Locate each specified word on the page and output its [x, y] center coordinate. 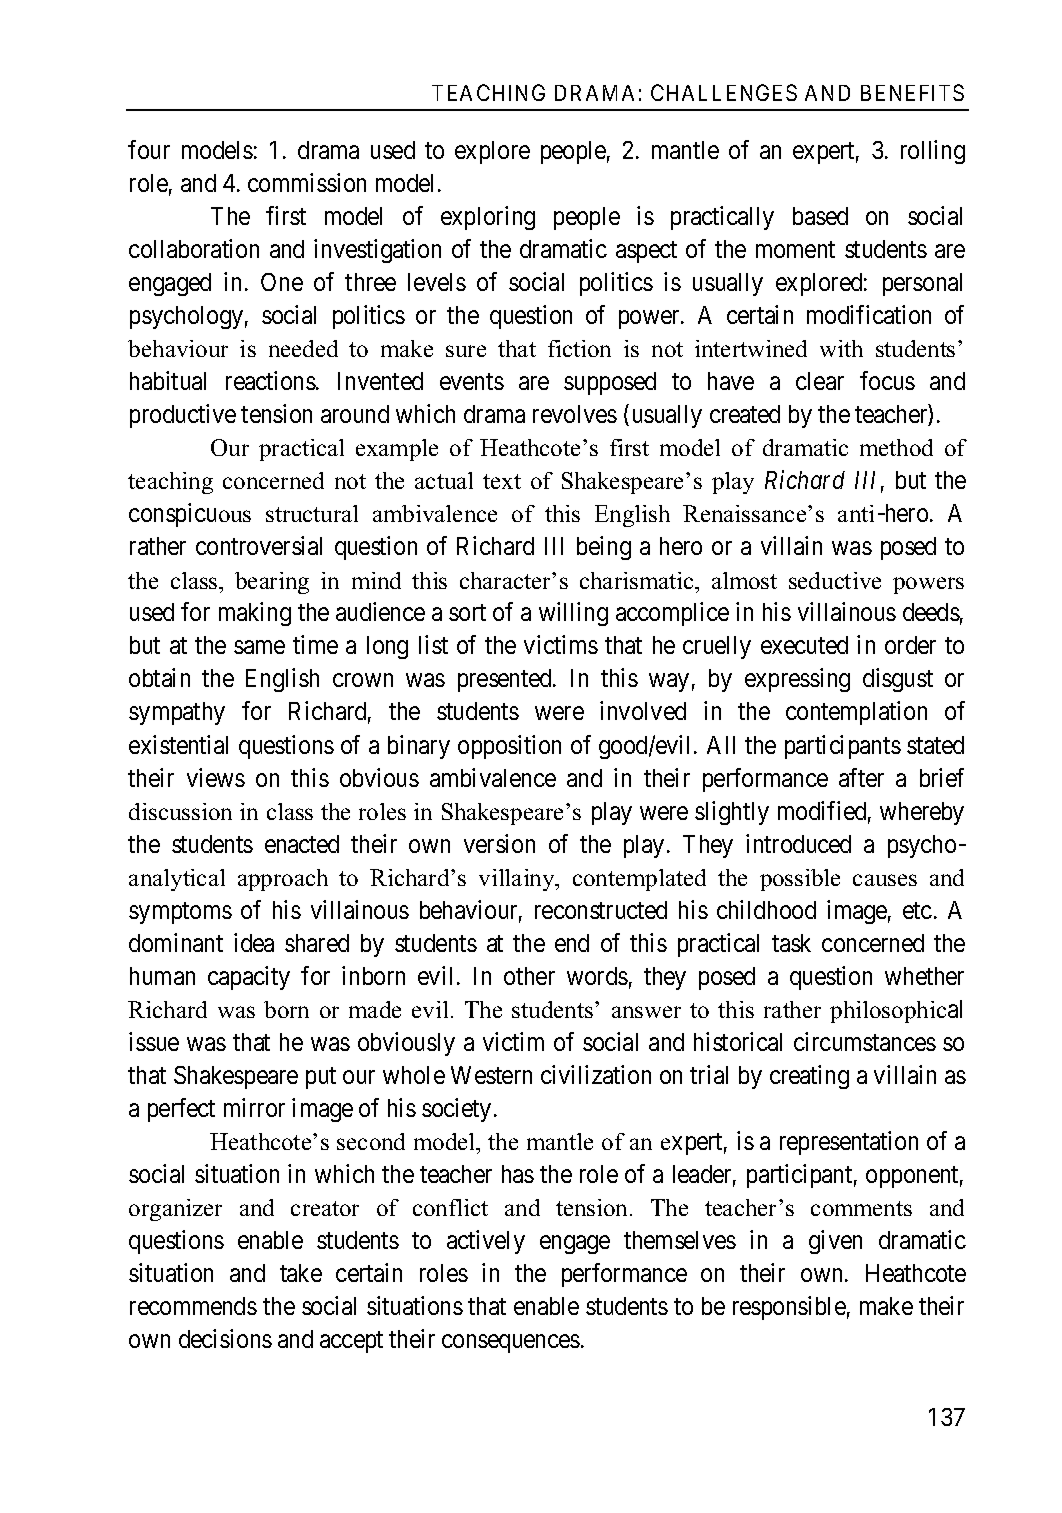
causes [885, 880]
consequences [511, 1344]
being [604, 548]
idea [254, 942]
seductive [835, 580]
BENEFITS [912, 92]
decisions [225, 1338]
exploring [488, 218]
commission [307, 182]
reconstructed [601, 910]
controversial [259, 545]
